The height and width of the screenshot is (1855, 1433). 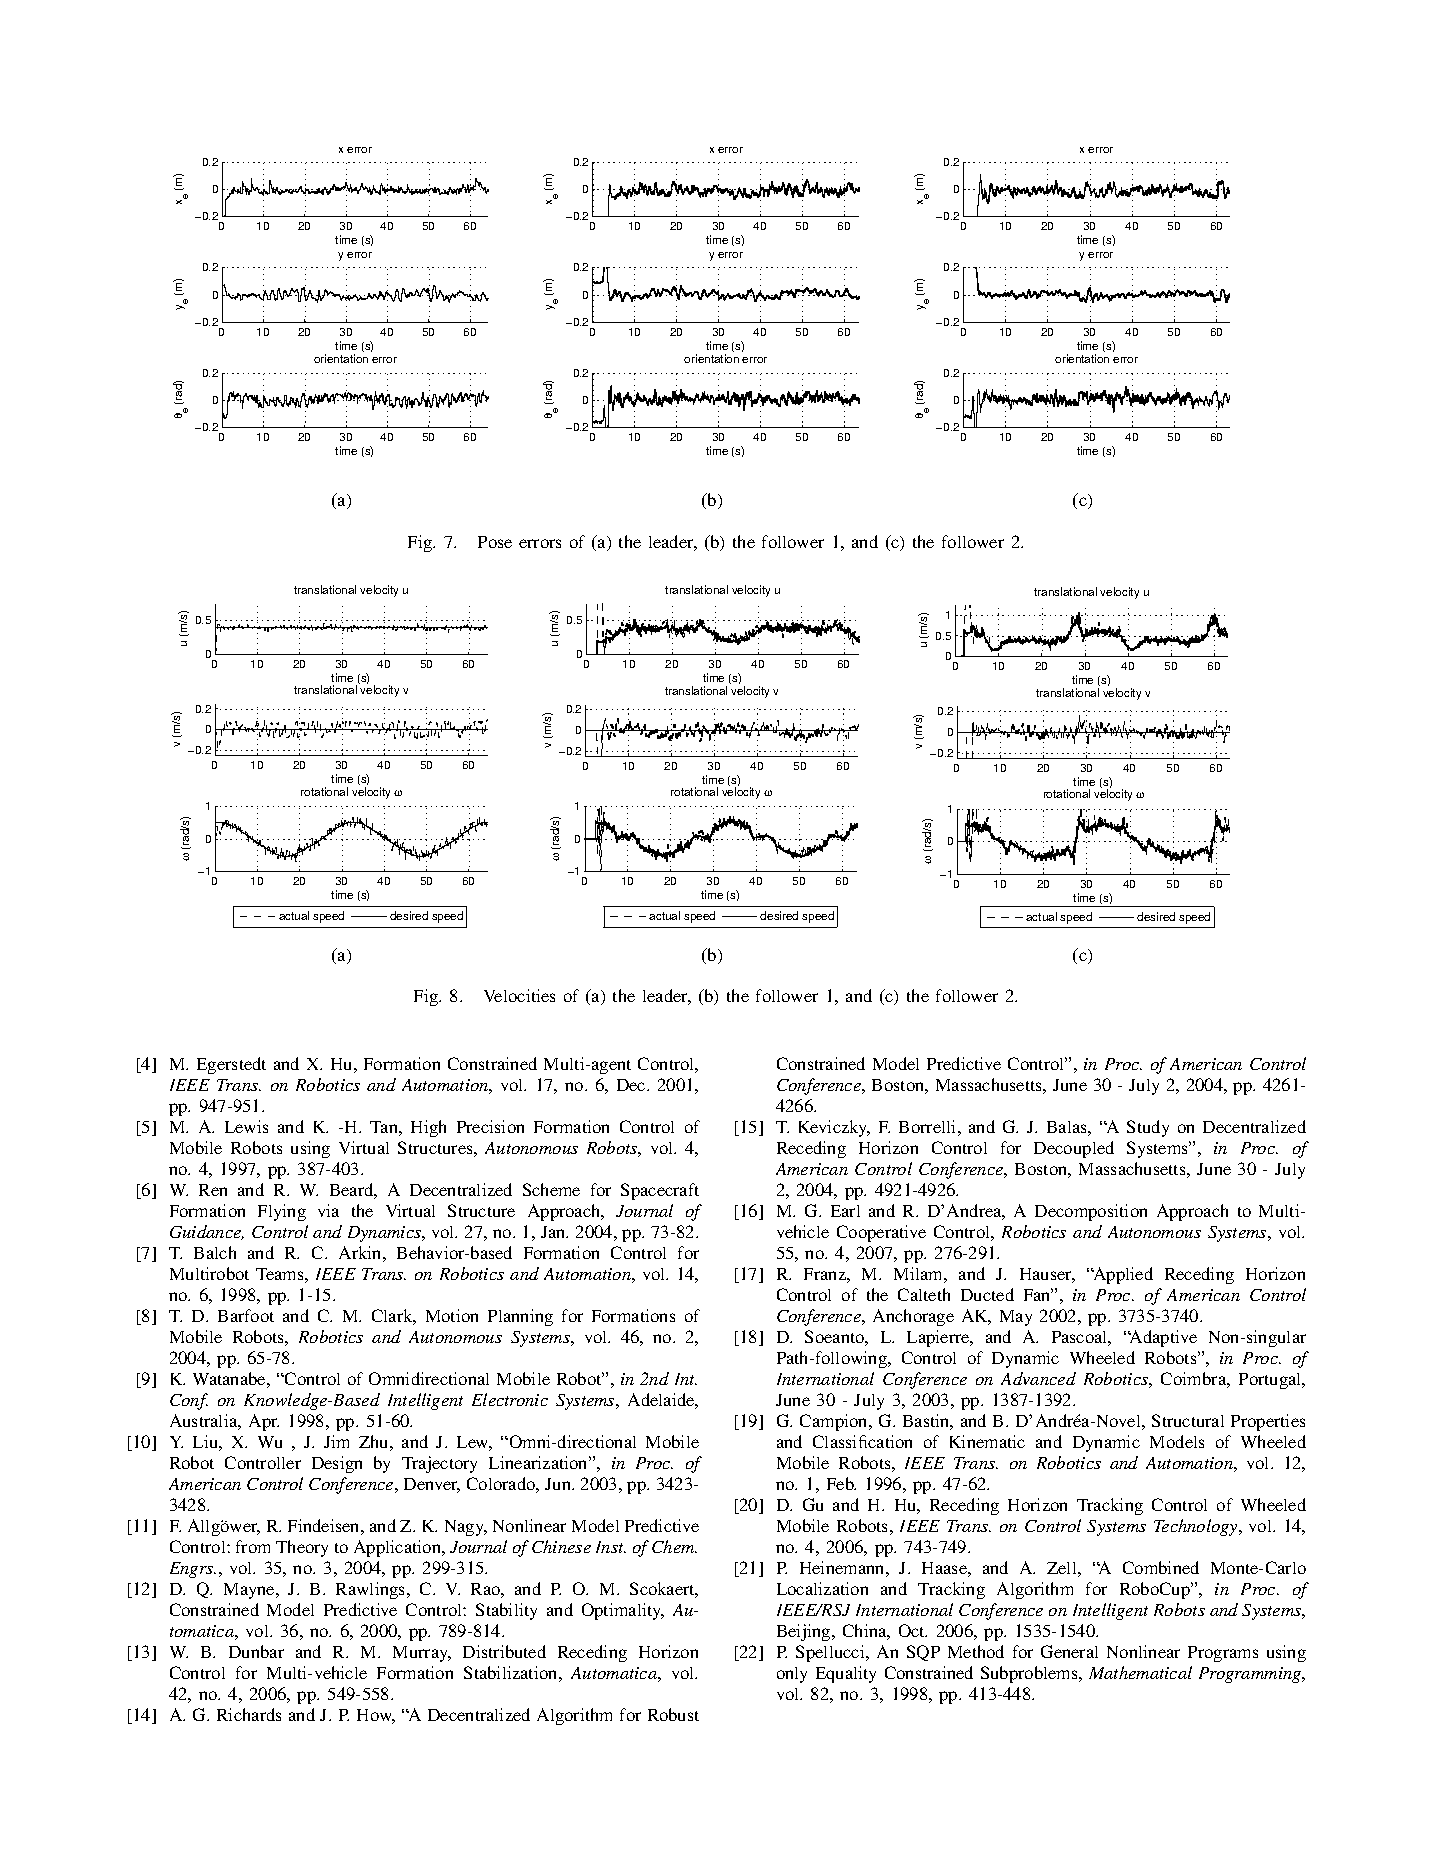 I want to click on Pose, so click(x=495, y=542).
